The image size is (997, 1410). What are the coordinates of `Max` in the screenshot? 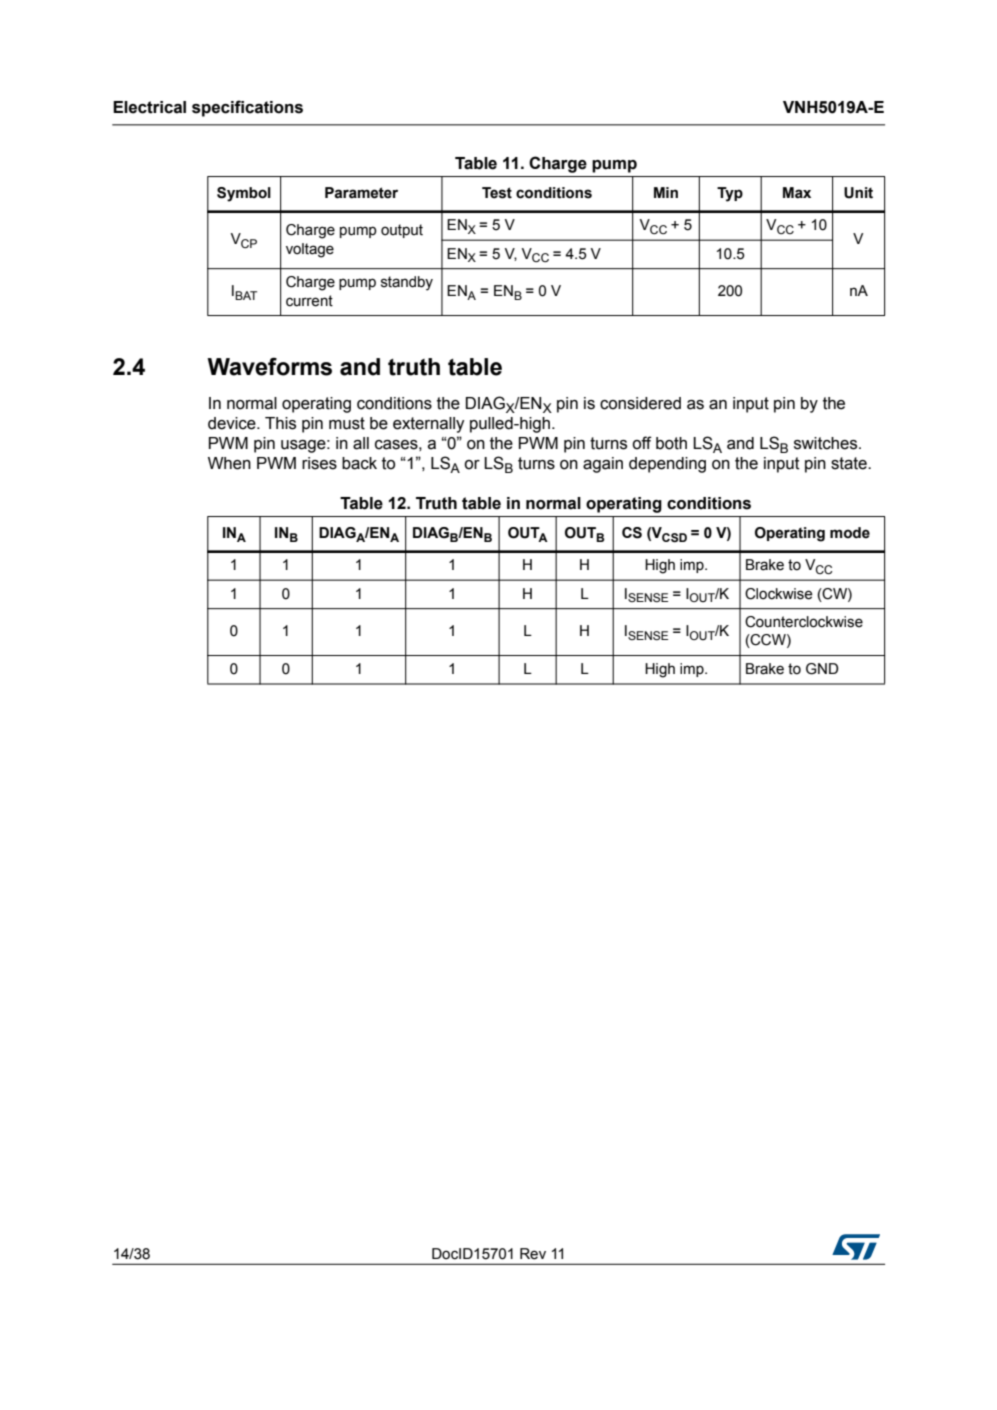 It's located at (797, 193).
